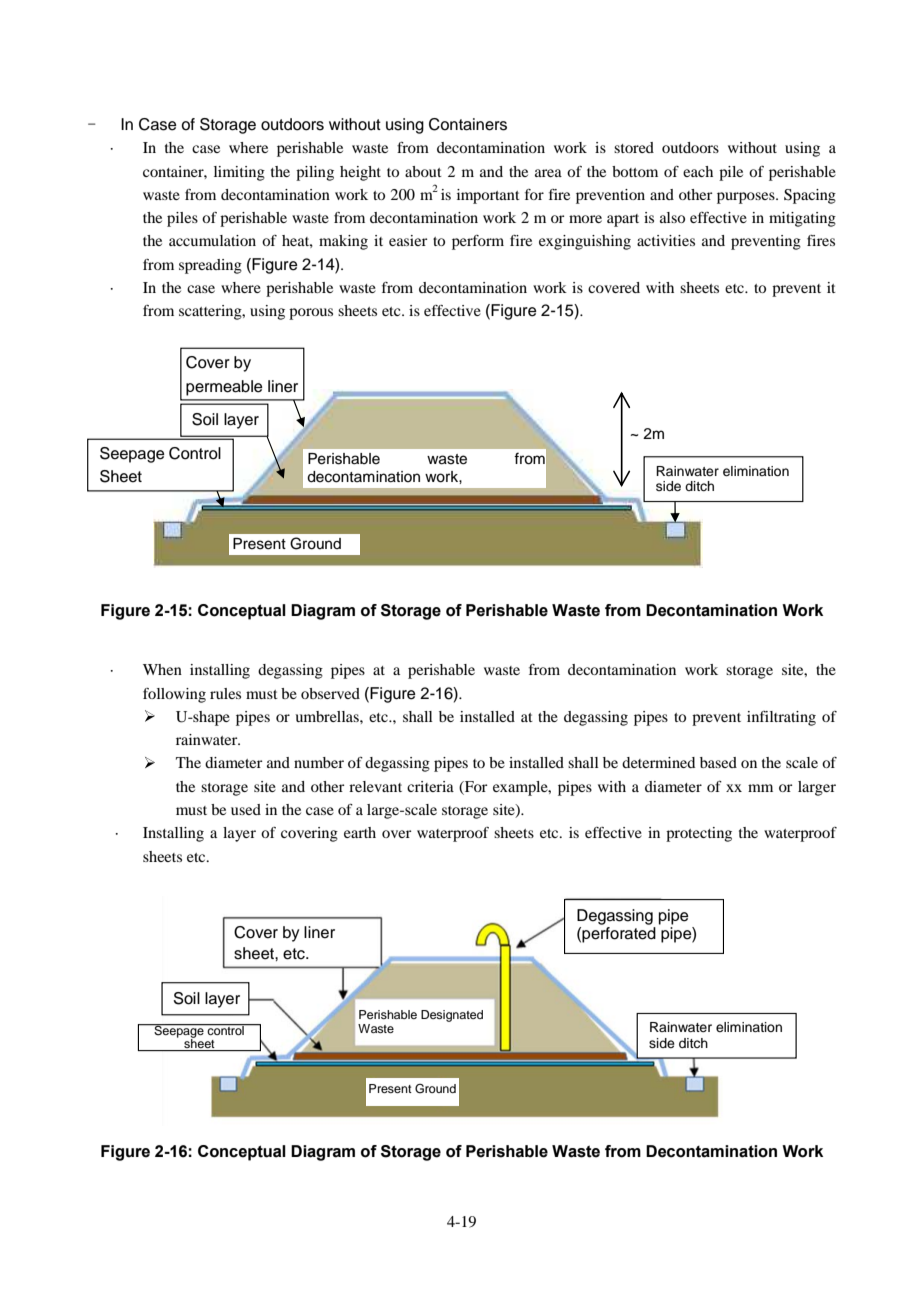  Describe the element at coordinates (360, 832) in the screenshot. I see `earth` at that location.
